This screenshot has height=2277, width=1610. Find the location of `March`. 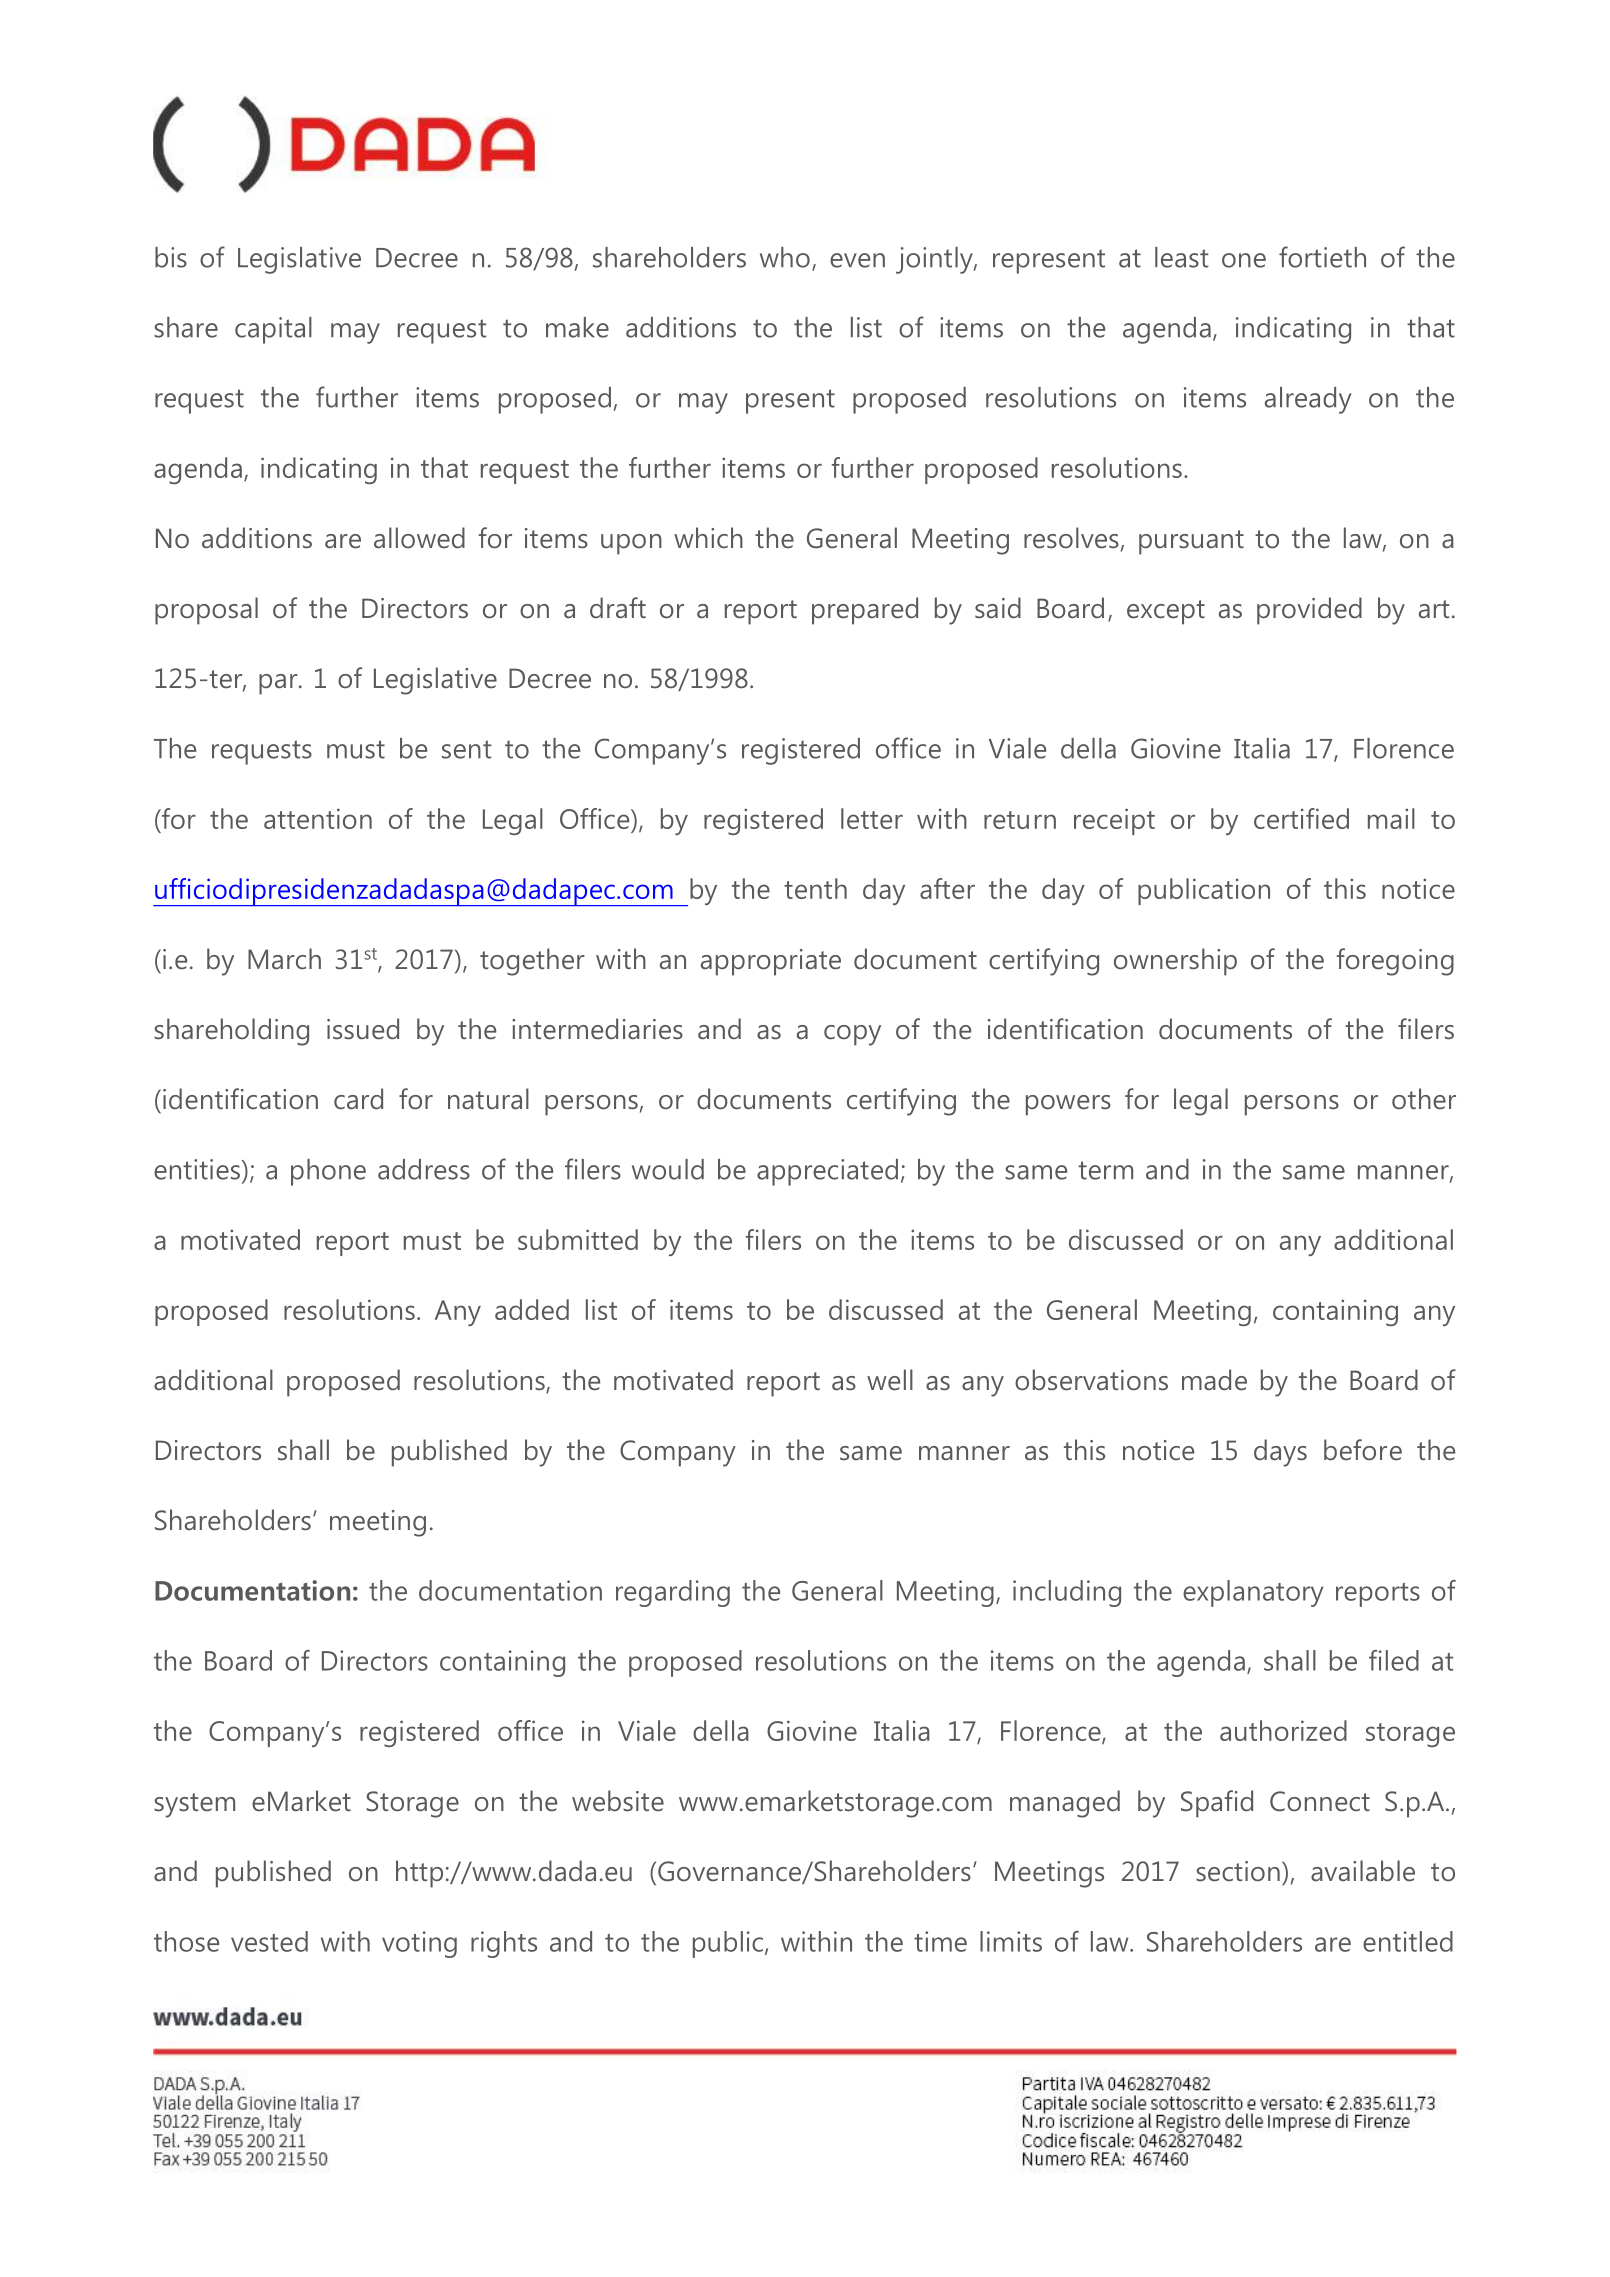

March is located at coordinates (284, 959).
